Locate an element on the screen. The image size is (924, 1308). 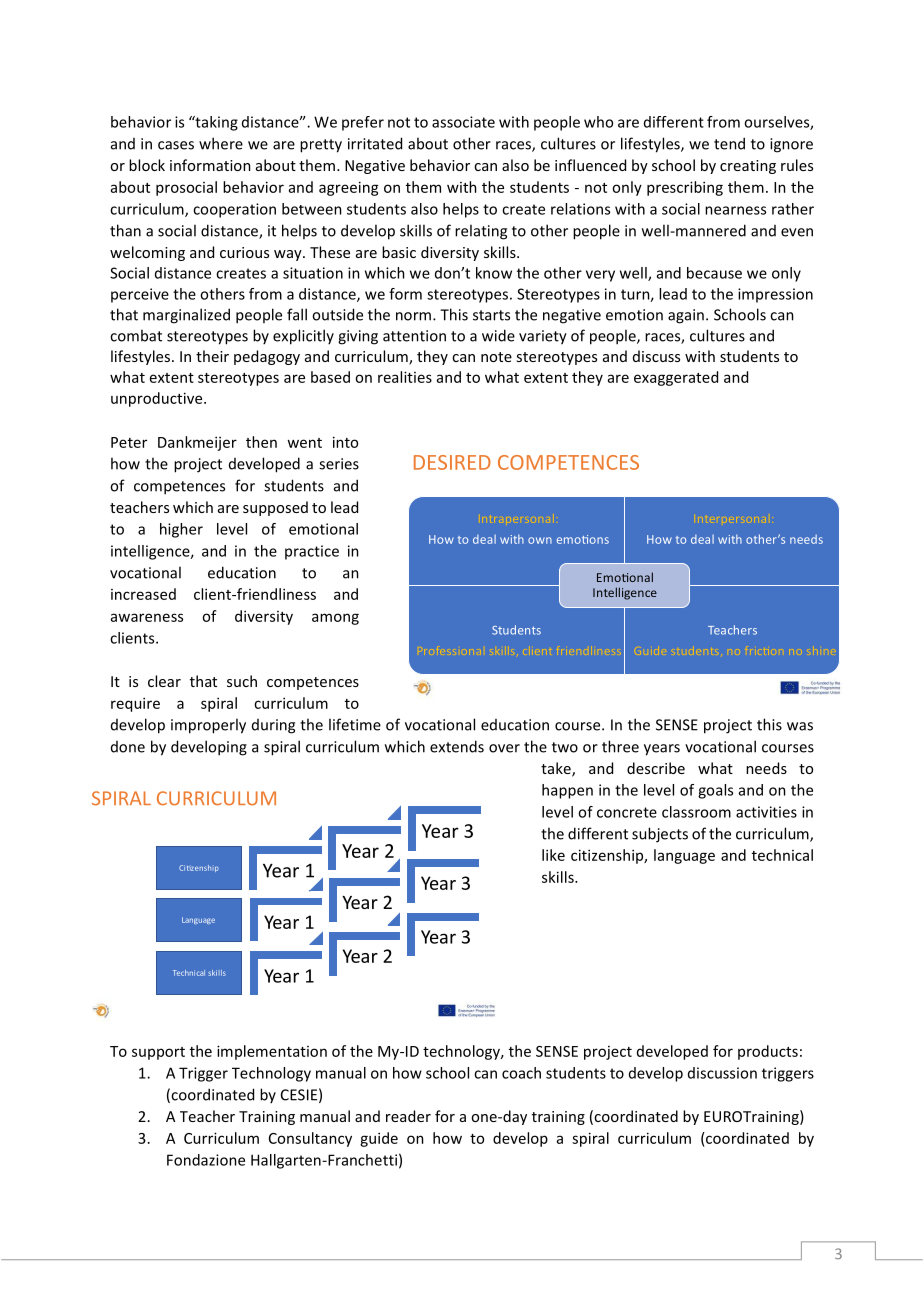
goals is located at coordinates (715, 791).
